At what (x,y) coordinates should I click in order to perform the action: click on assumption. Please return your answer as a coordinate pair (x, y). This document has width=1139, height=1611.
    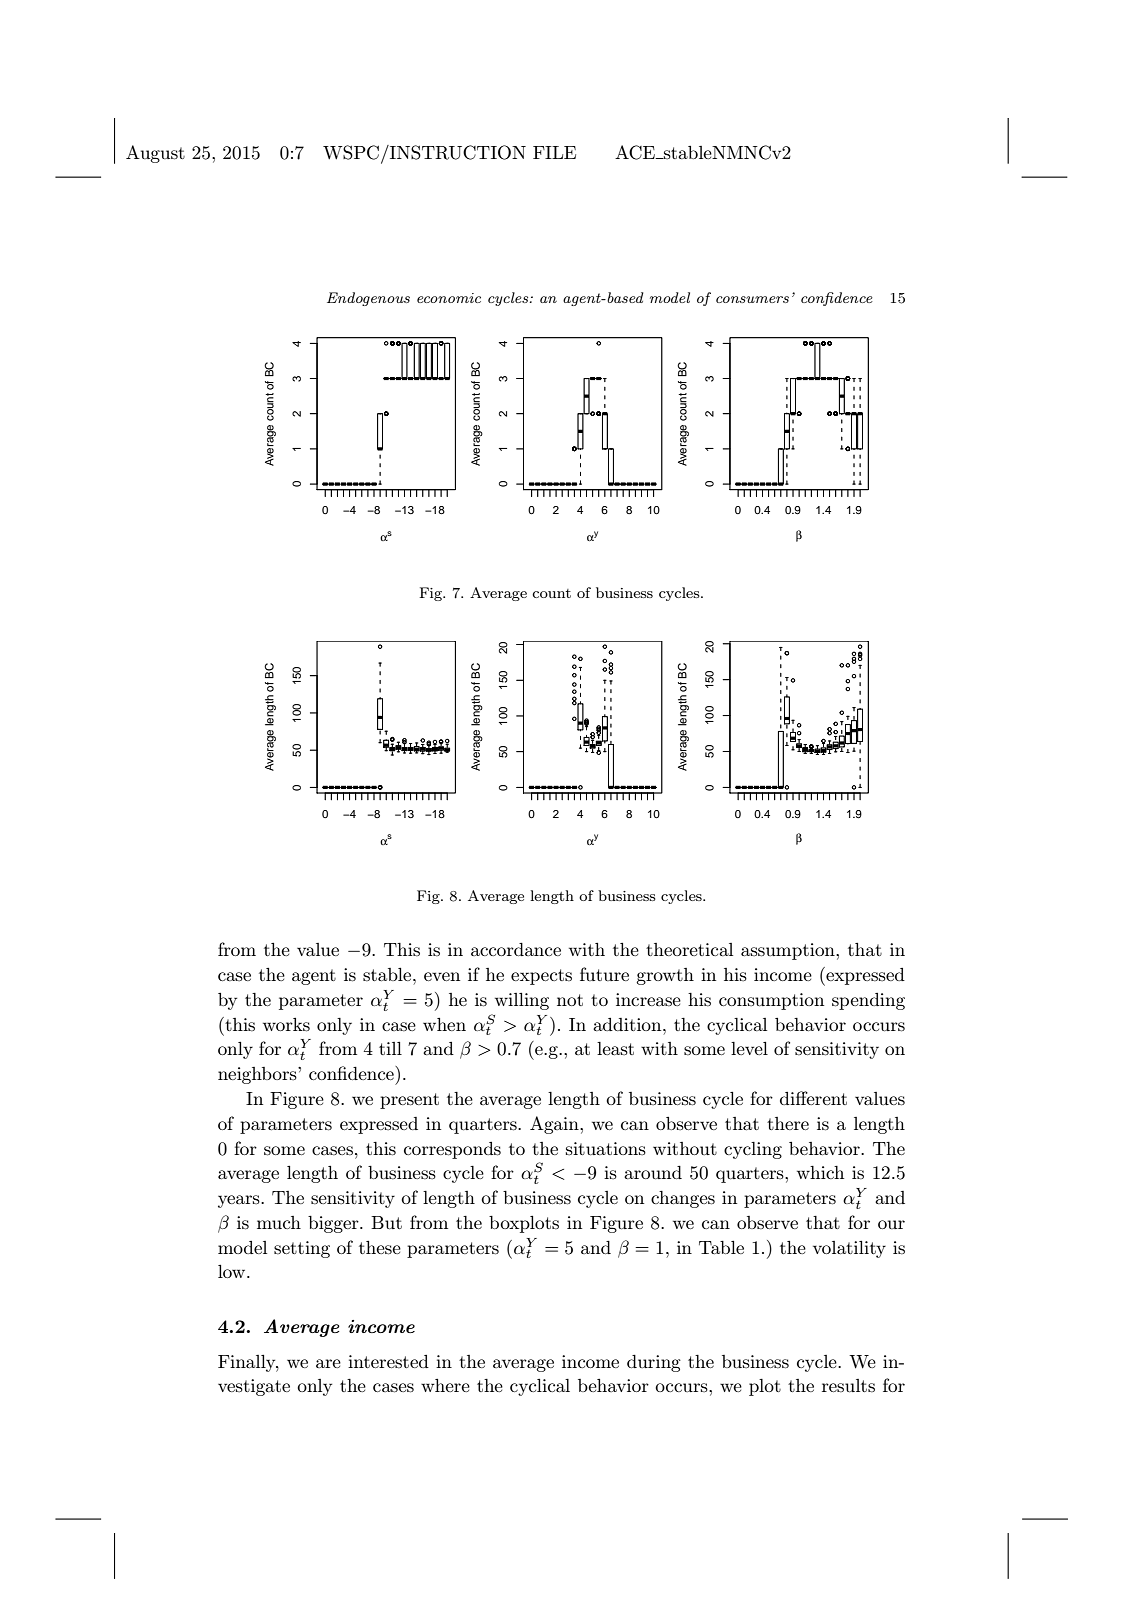
    Looking at the image, I should click on (789, 951).
